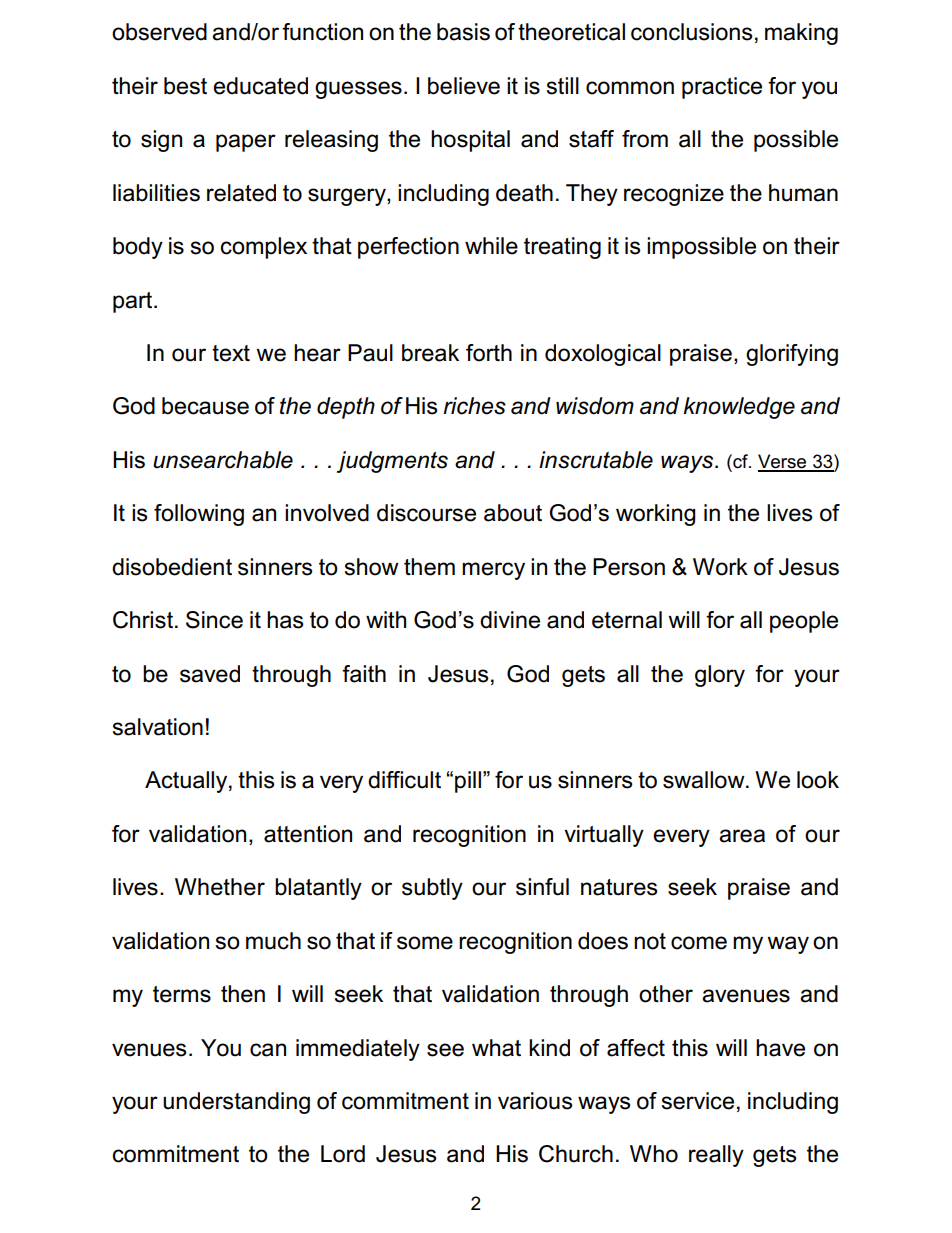 The height and width of the page is (1233, 952). Describe the element at coordinates (432, 889) in the page. I see `subtly` at that location.
